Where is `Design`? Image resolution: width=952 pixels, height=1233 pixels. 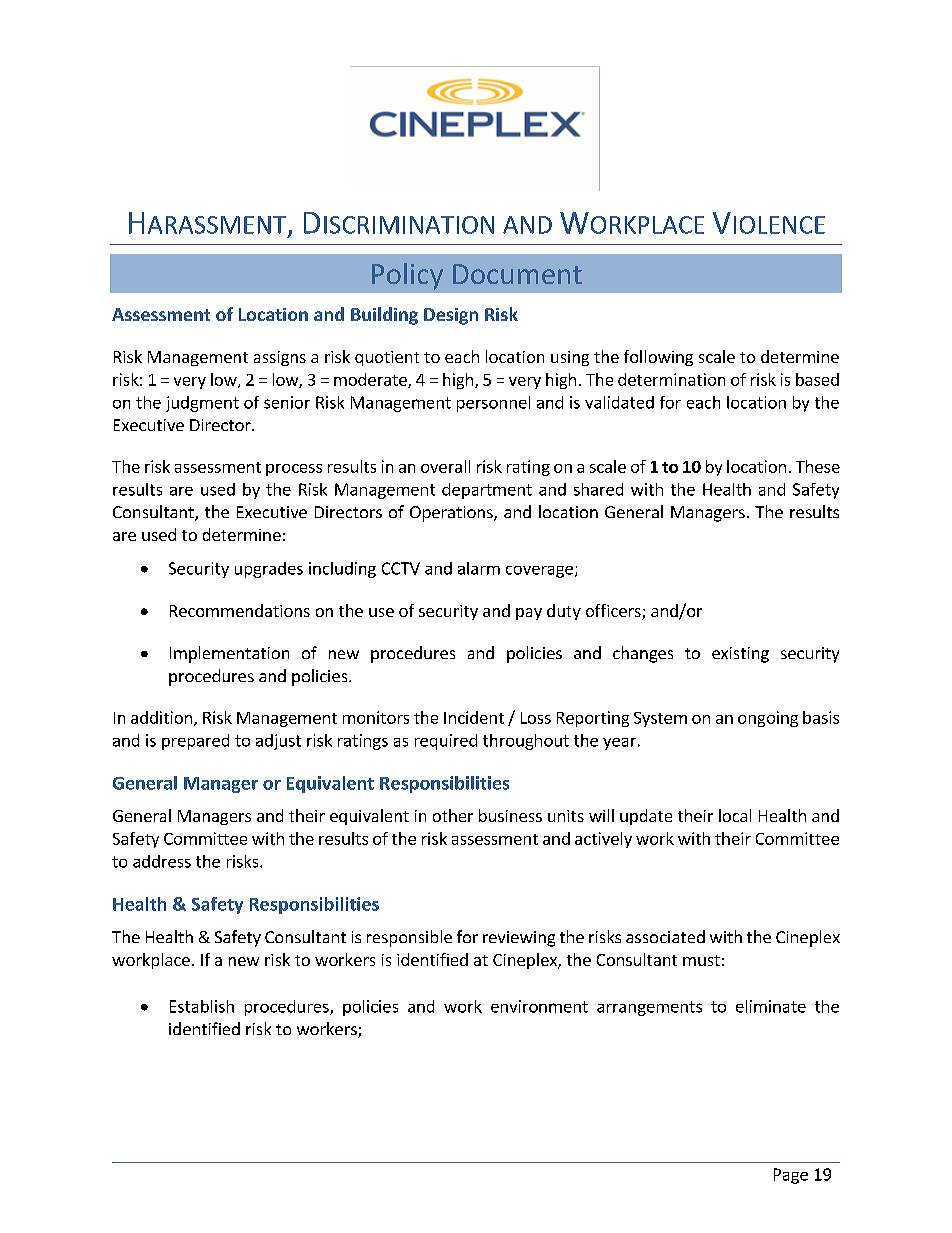 Design is located at coordinates (451, 316).
